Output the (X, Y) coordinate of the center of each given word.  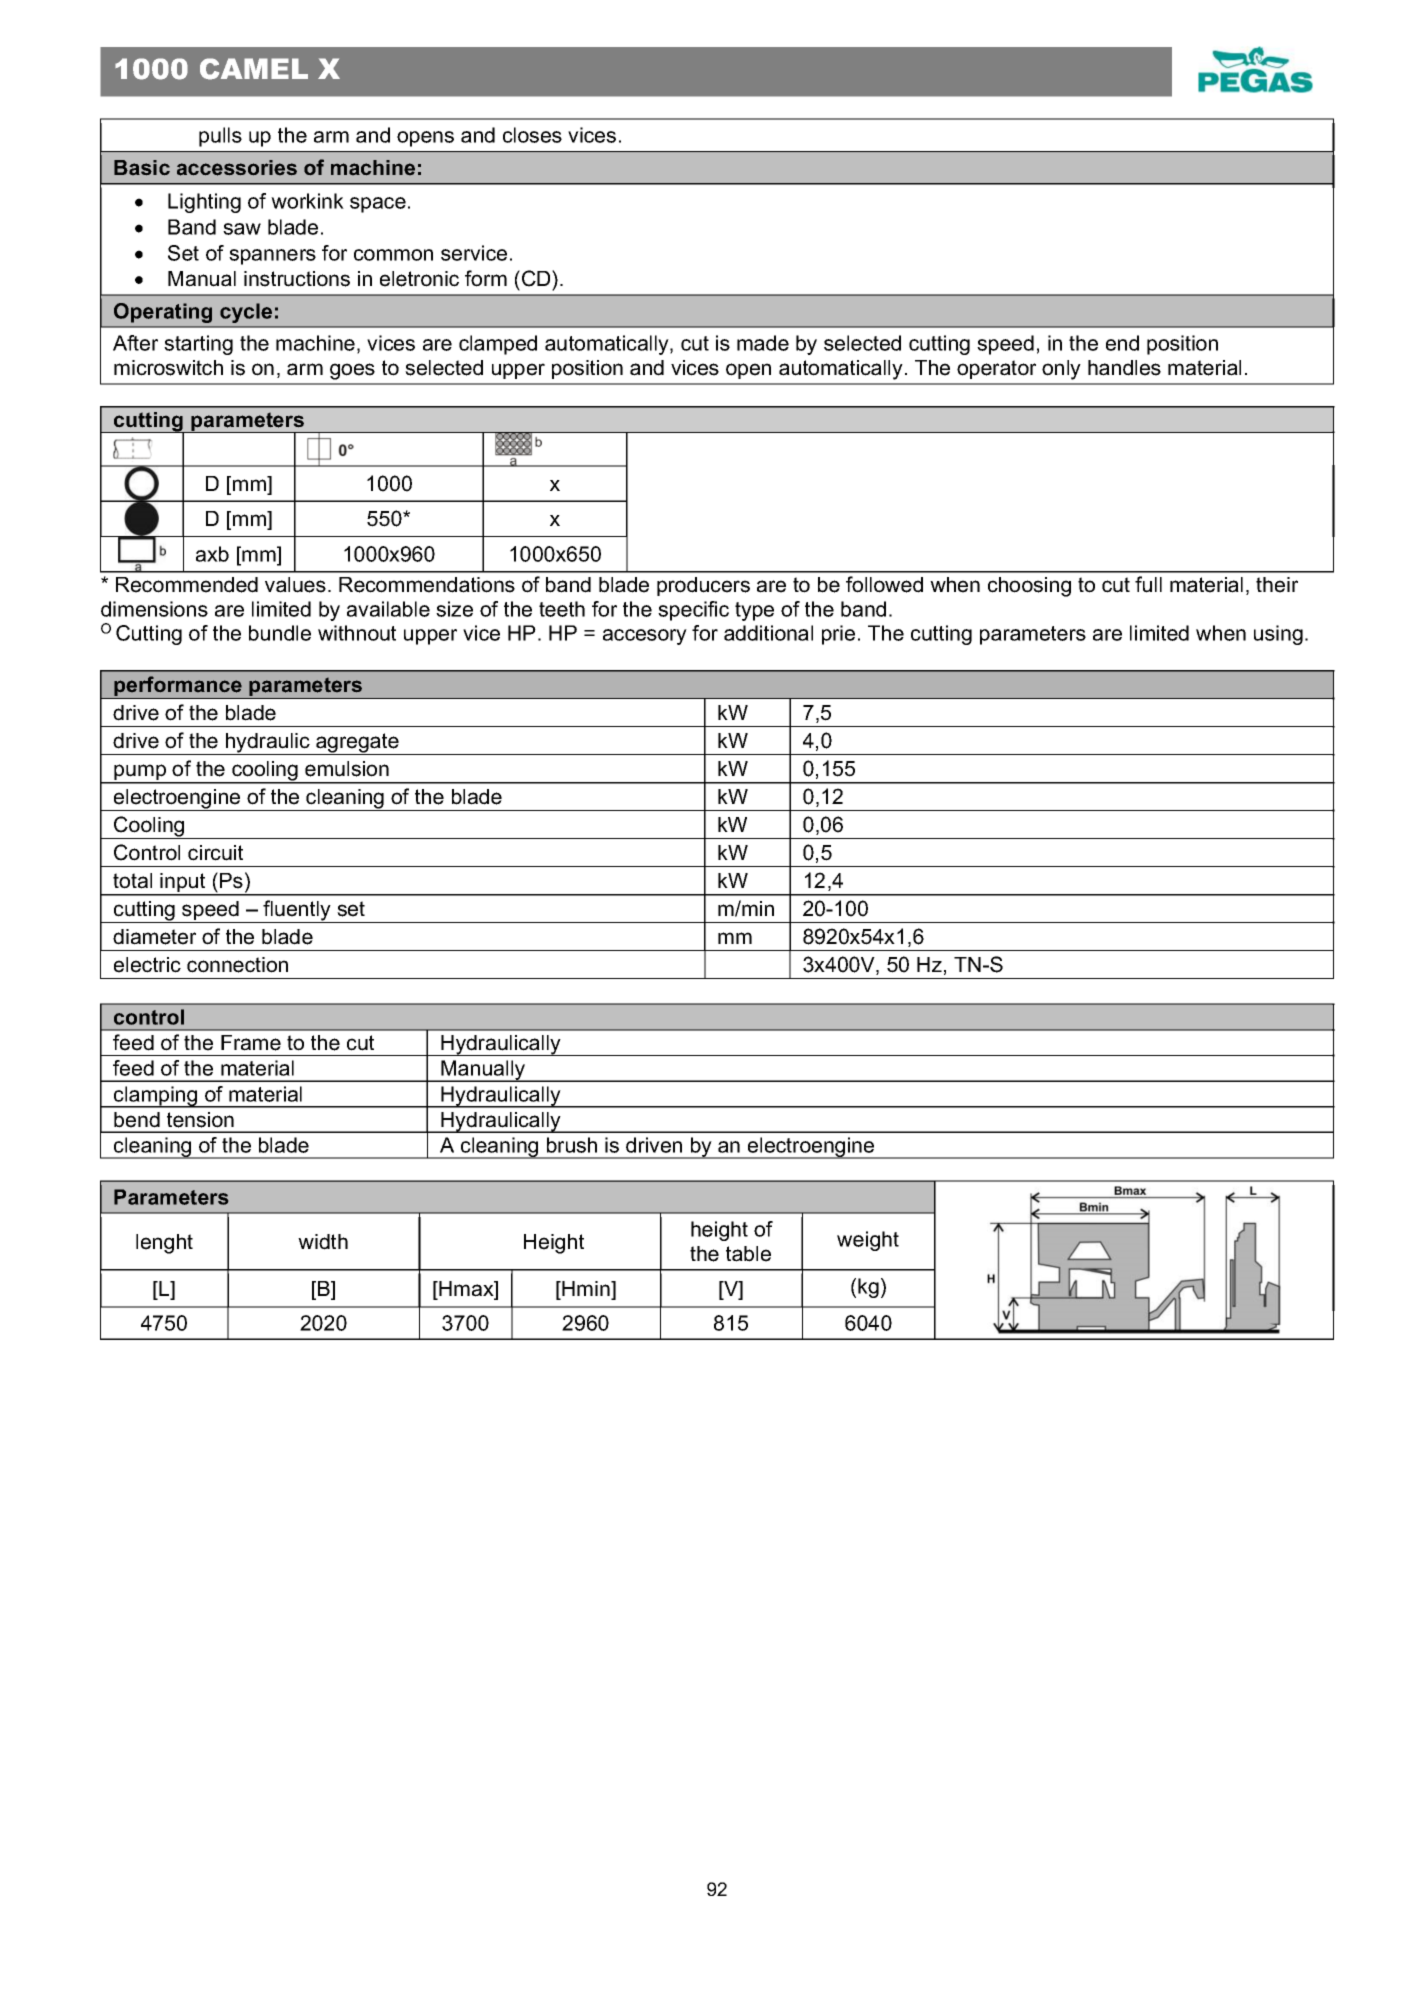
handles (1124, 368)
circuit (215, 853)
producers (703, 586)
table (748, 1254)
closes (532, 135)
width (323, 1242)
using (1278, 635)
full (1148, 584)
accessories (237, 168)
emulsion (347, 769)
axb (212, 554)
